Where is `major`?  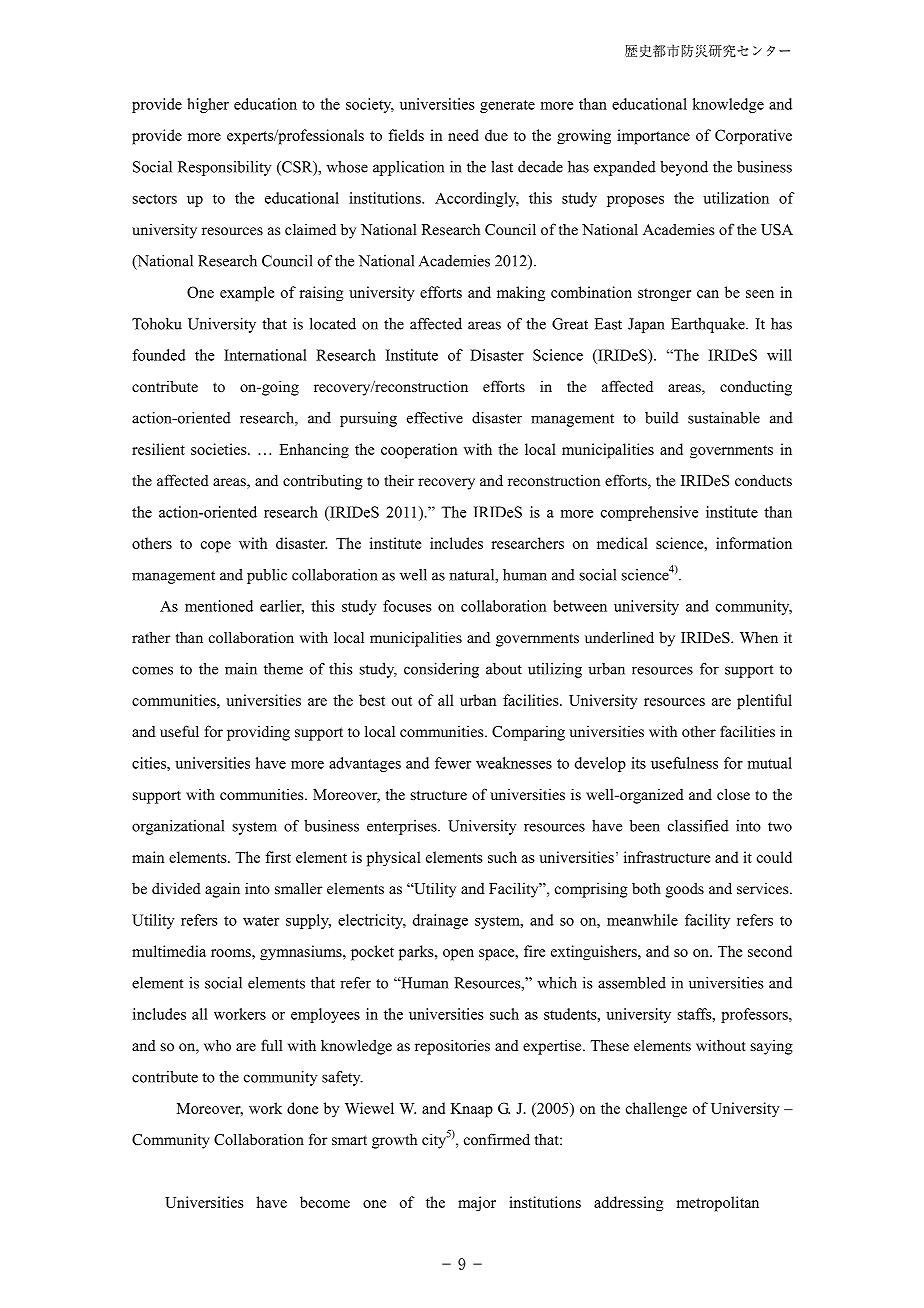 major is located at coordinates (477, 1204).
